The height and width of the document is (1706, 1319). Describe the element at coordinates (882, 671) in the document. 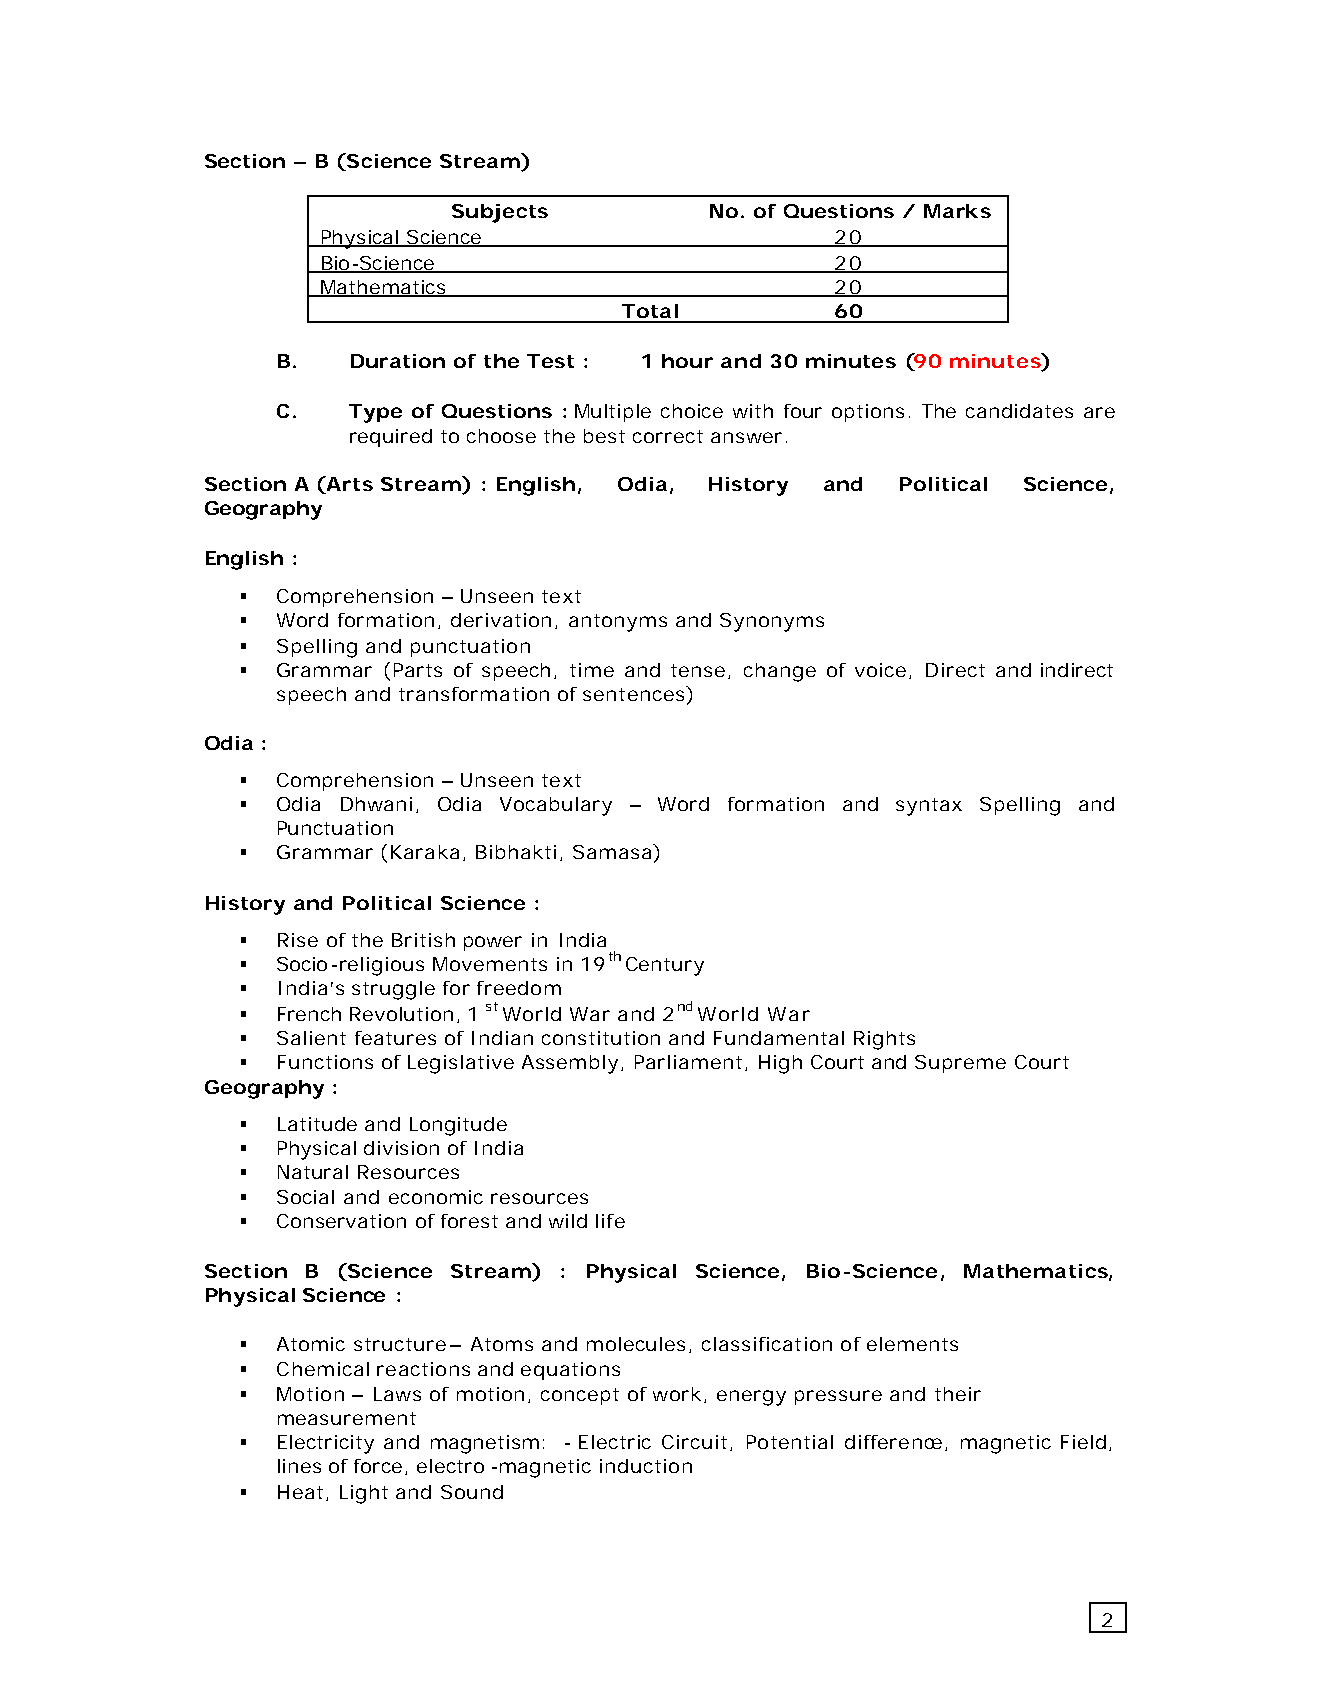

I see `voice` at that location.
